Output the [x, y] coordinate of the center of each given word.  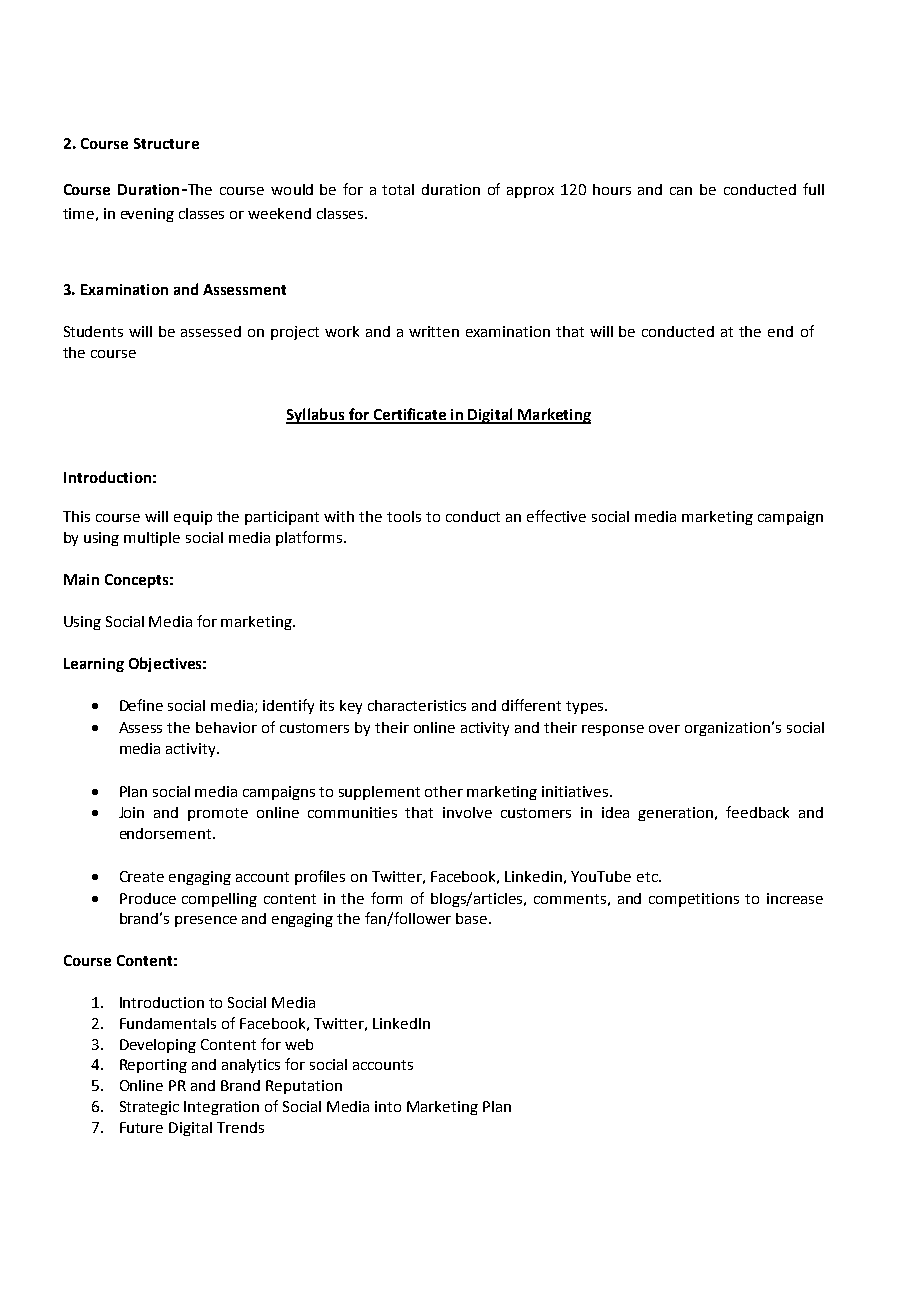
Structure [166, 143]
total [398, 189]
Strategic [149, 1108]
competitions [694, 900]
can [681, 191]
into [388, 1106]
